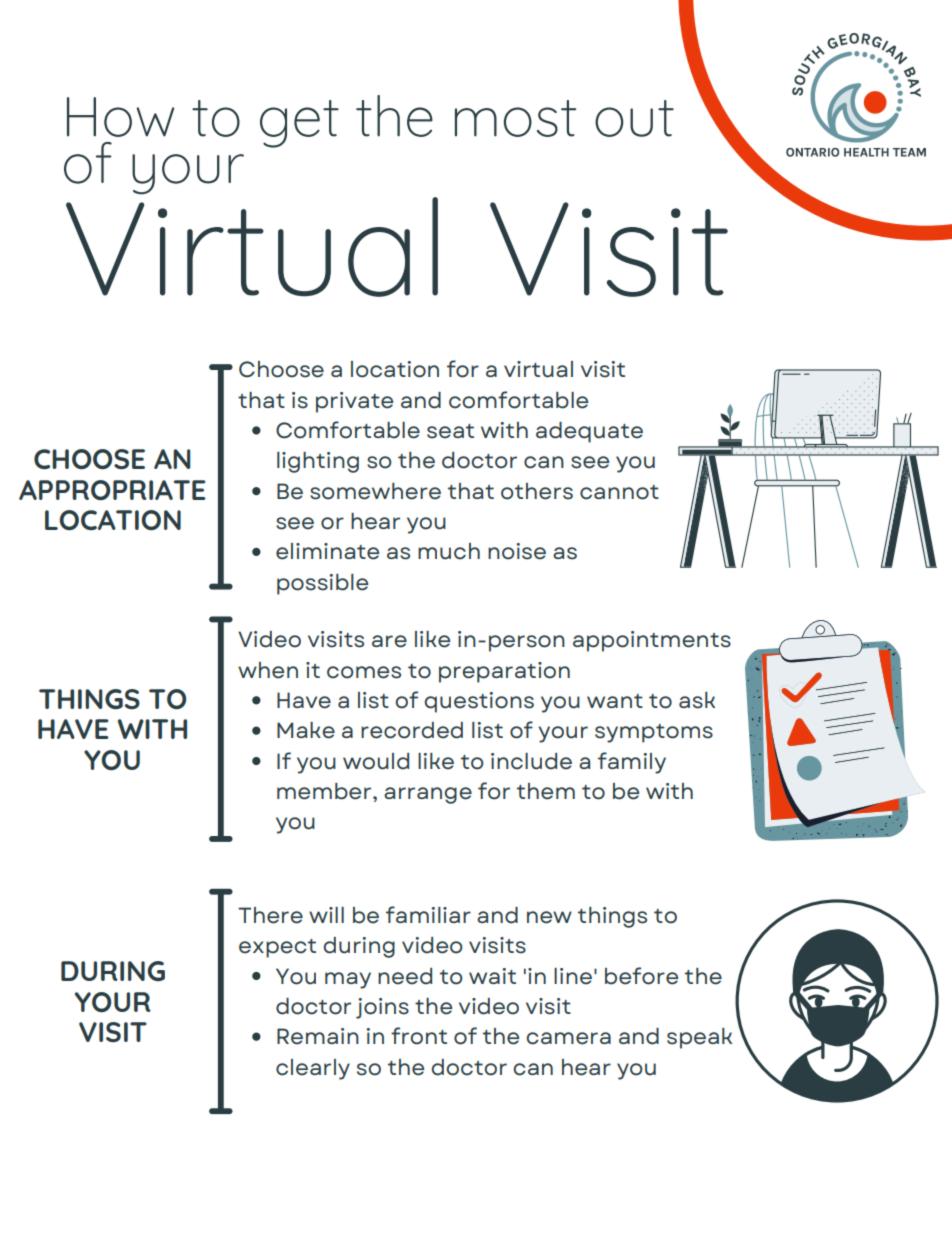  Describe the element at coordinates (112, 490) in the page. I see `APPROPRIATE` at that location.
